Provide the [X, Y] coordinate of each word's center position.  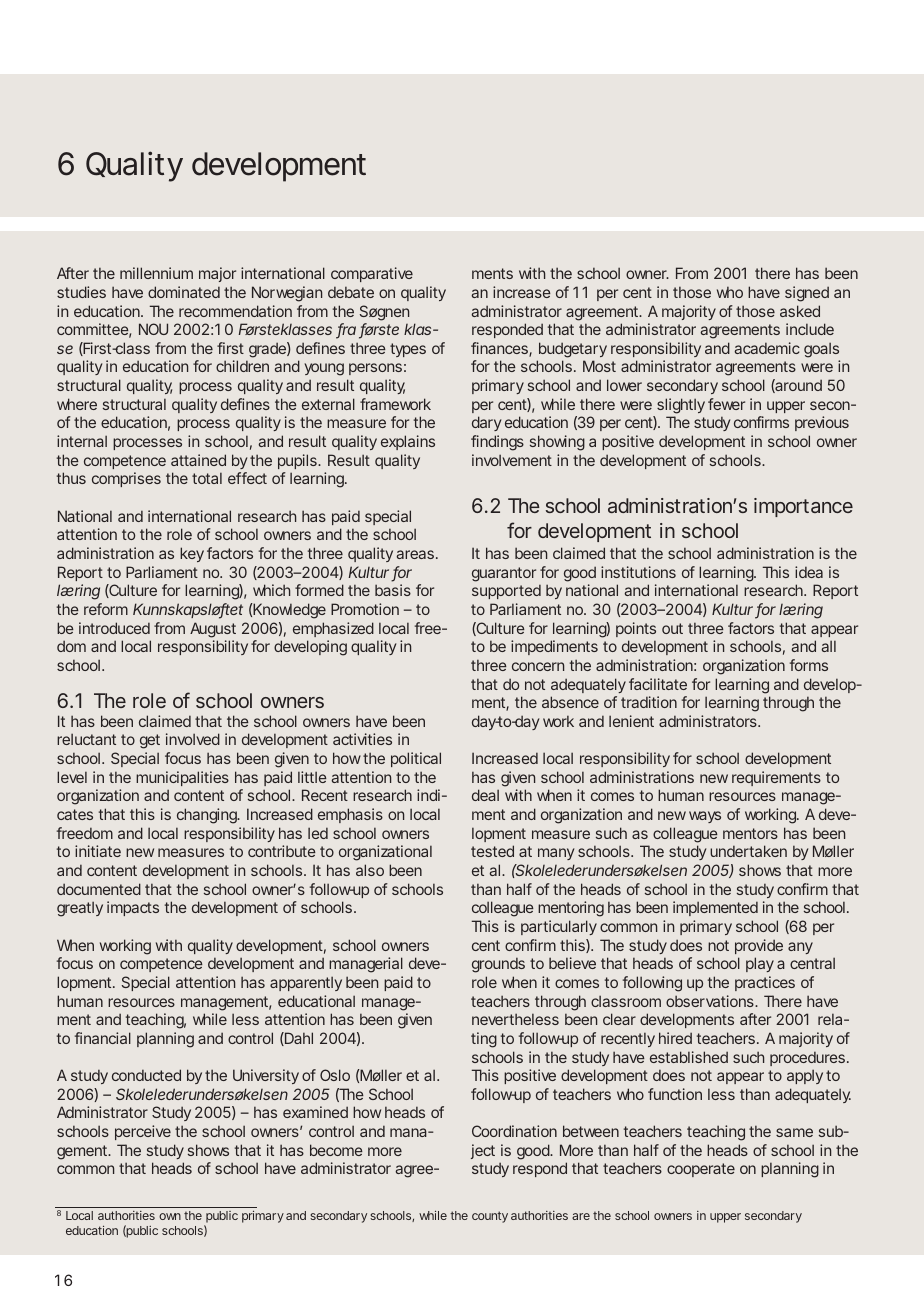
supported [506, 591]
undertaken [748, 851]
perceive [143, 1132]
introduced [114, 628]
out [672, 628]
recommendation [235, 311]
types [408, 350]
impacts [133, 908]
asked [800, 311]
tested [492, 851]
